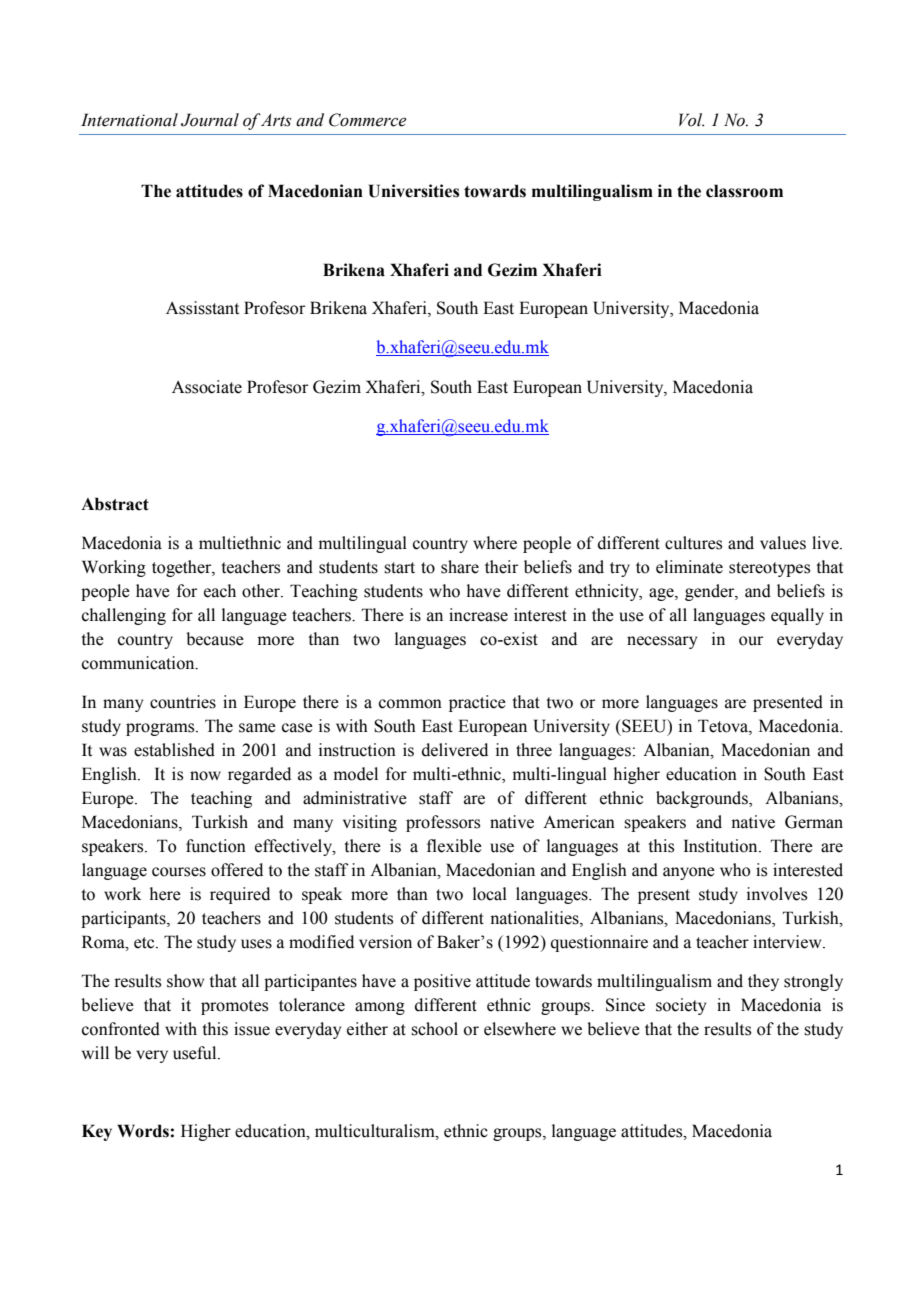  I want to click on society, so click(681, 1006).
